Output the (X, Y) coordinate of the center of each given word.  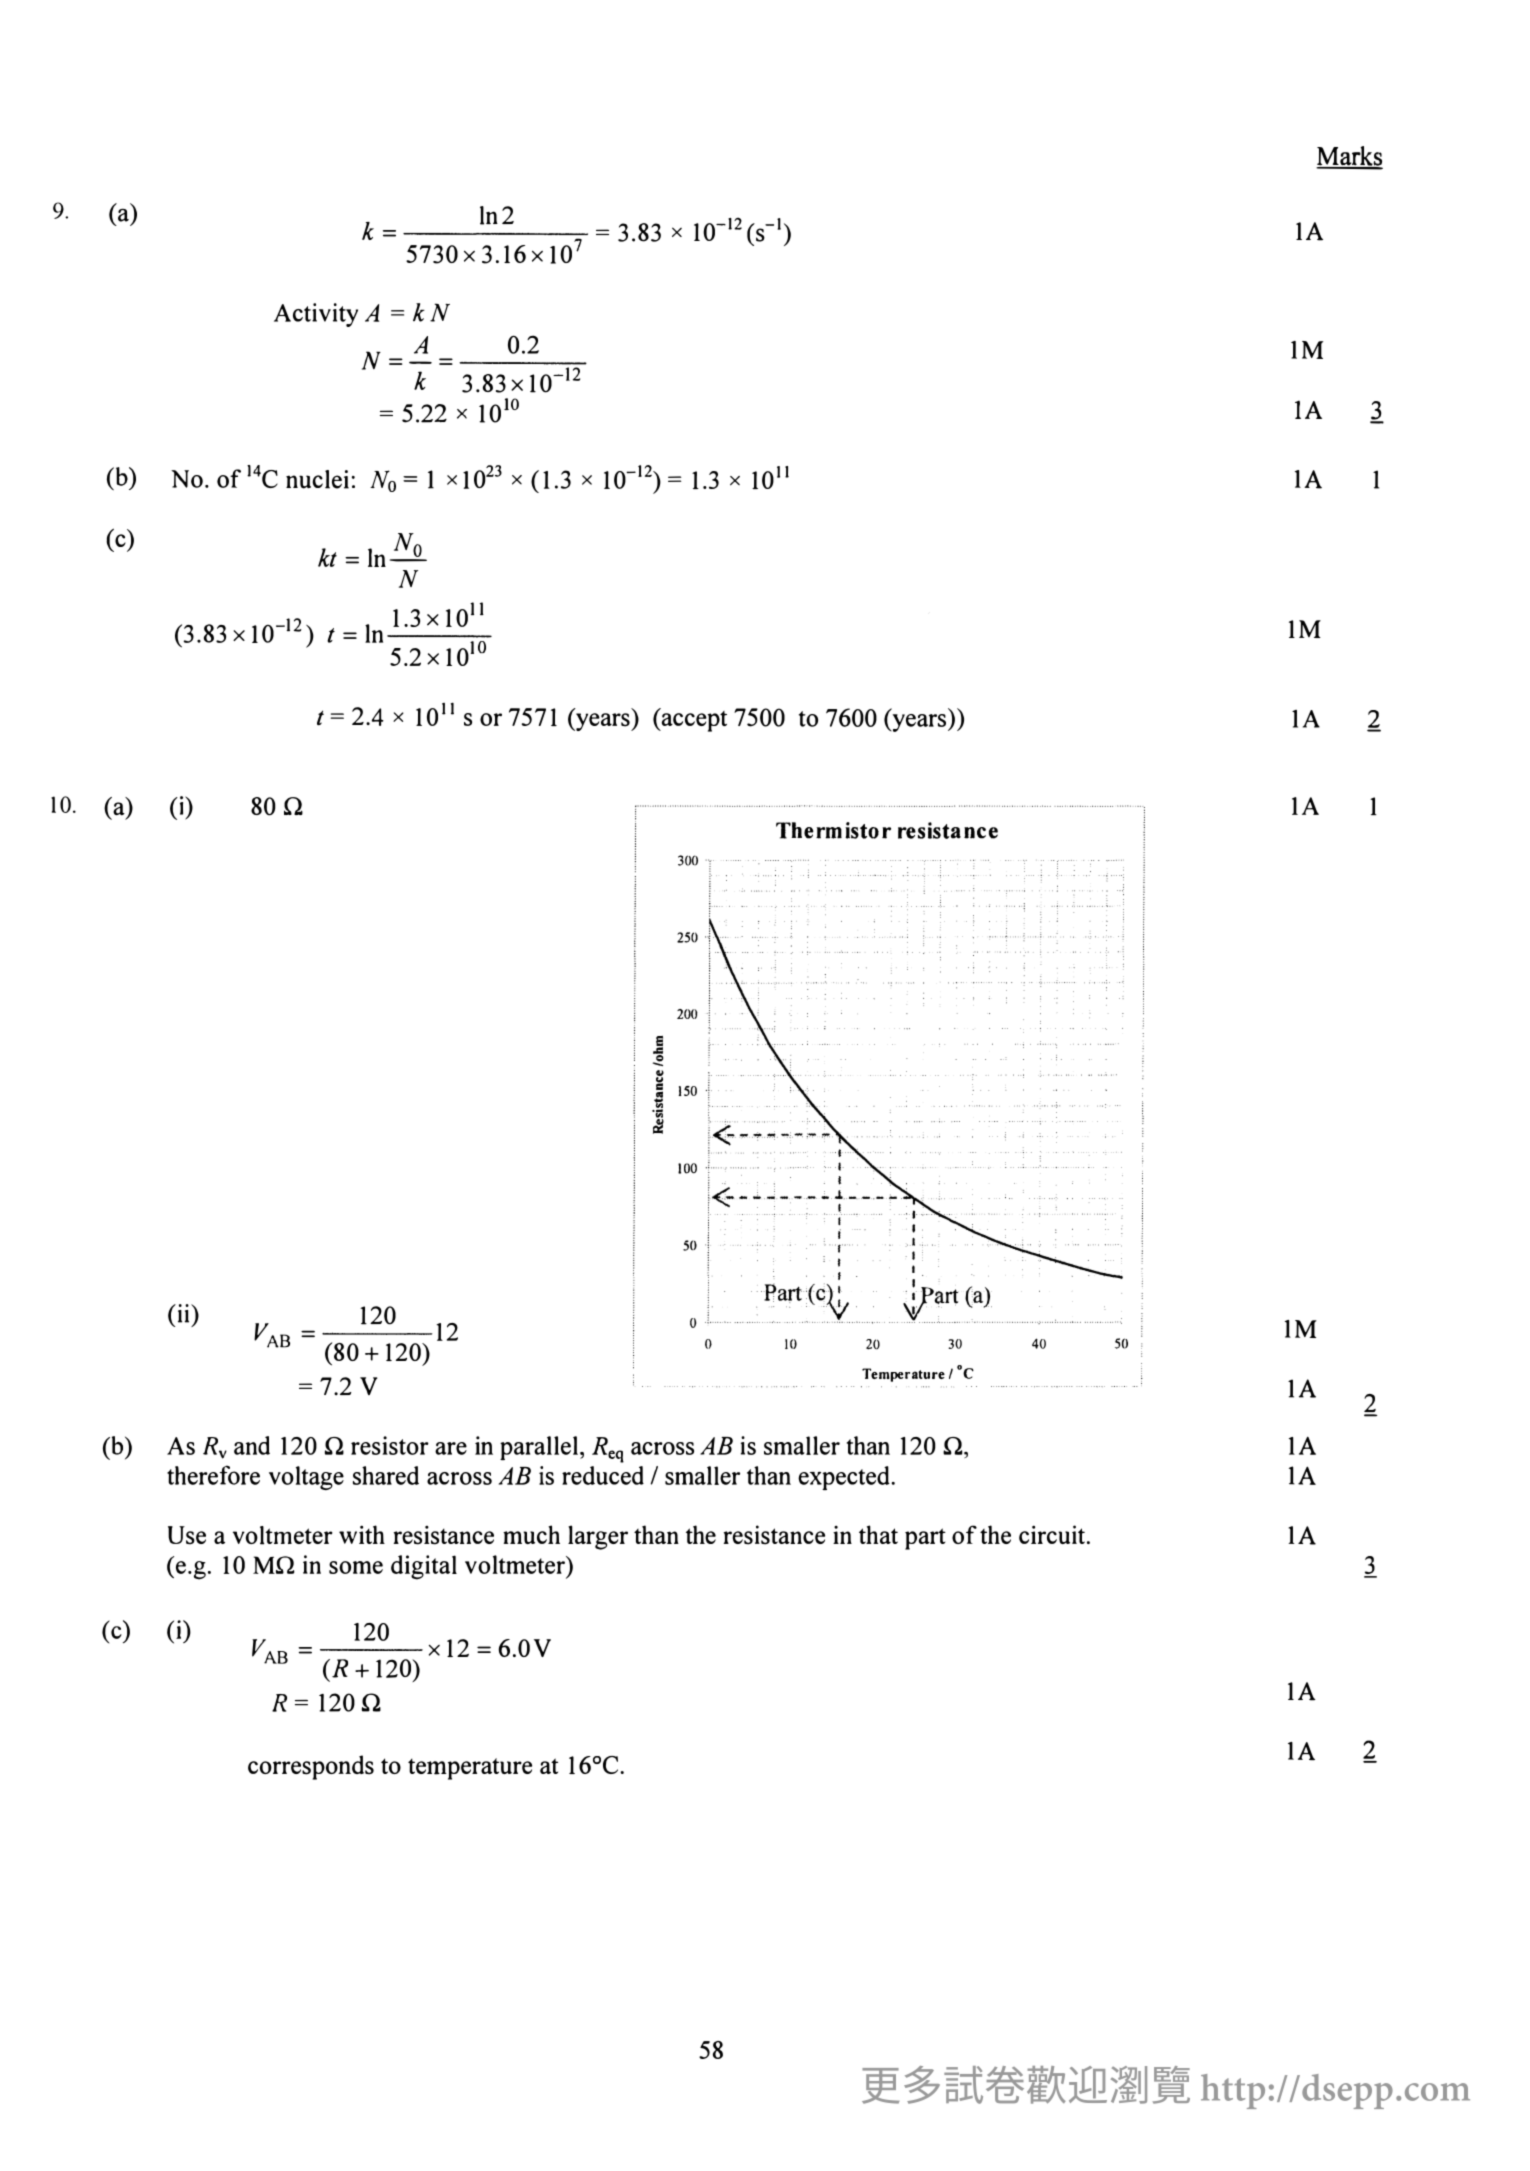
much (531, 1534)
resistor (390, 1445)
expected (845, 1478)
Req (608, 1450)
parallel (539, 1448)
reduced (603, 1475)
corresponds (311, 1767)
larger (598, 1537)
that (878, 1534)
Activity (316, 315)
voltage (306, 1478)
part (925, 1539)
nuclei (317, 479)
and (252, 1445)
